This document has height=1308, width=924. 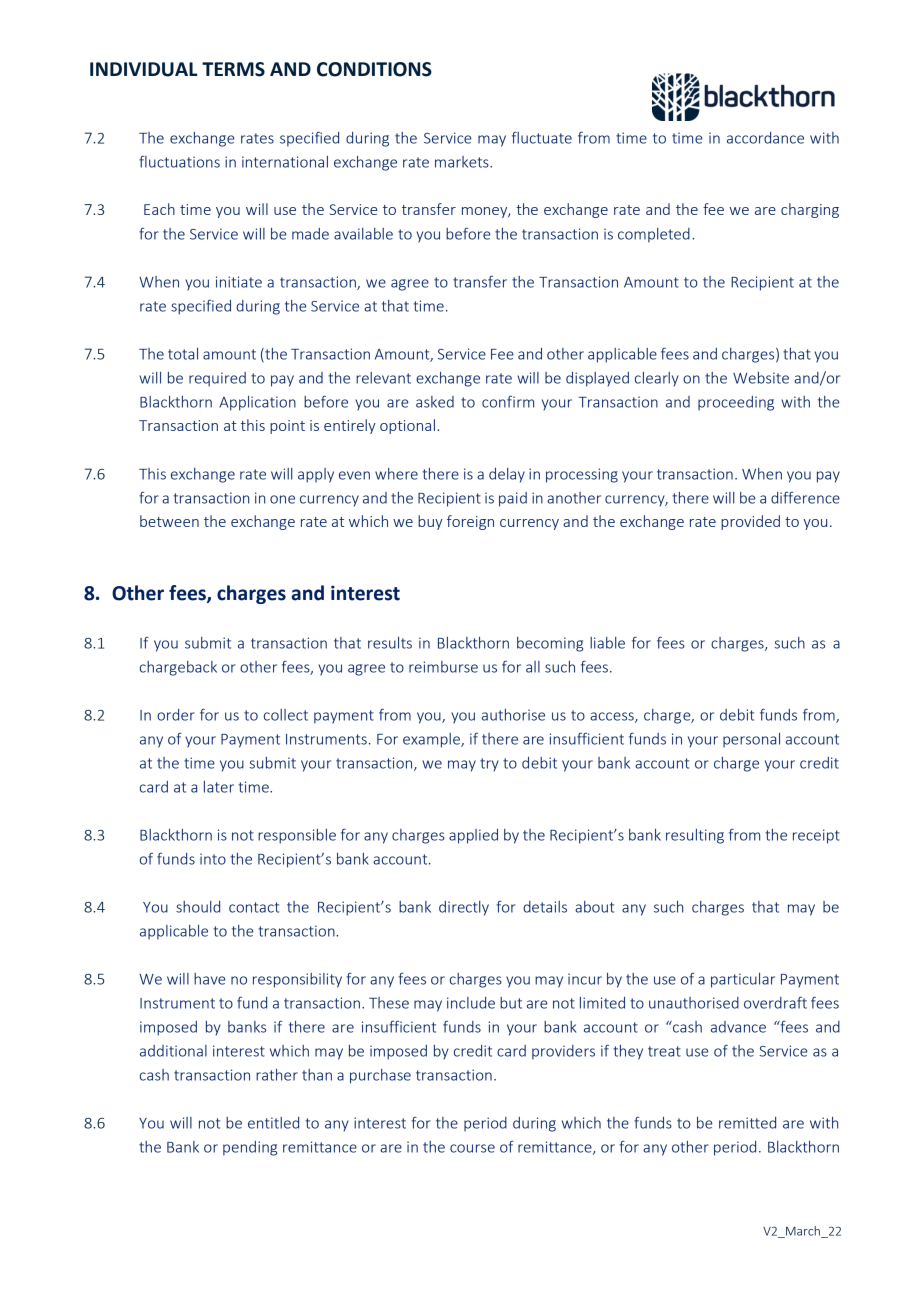 What do you see at coordinates (542, 137) in the document?
I see `fluctuate` at bounding box center [542, 137].
